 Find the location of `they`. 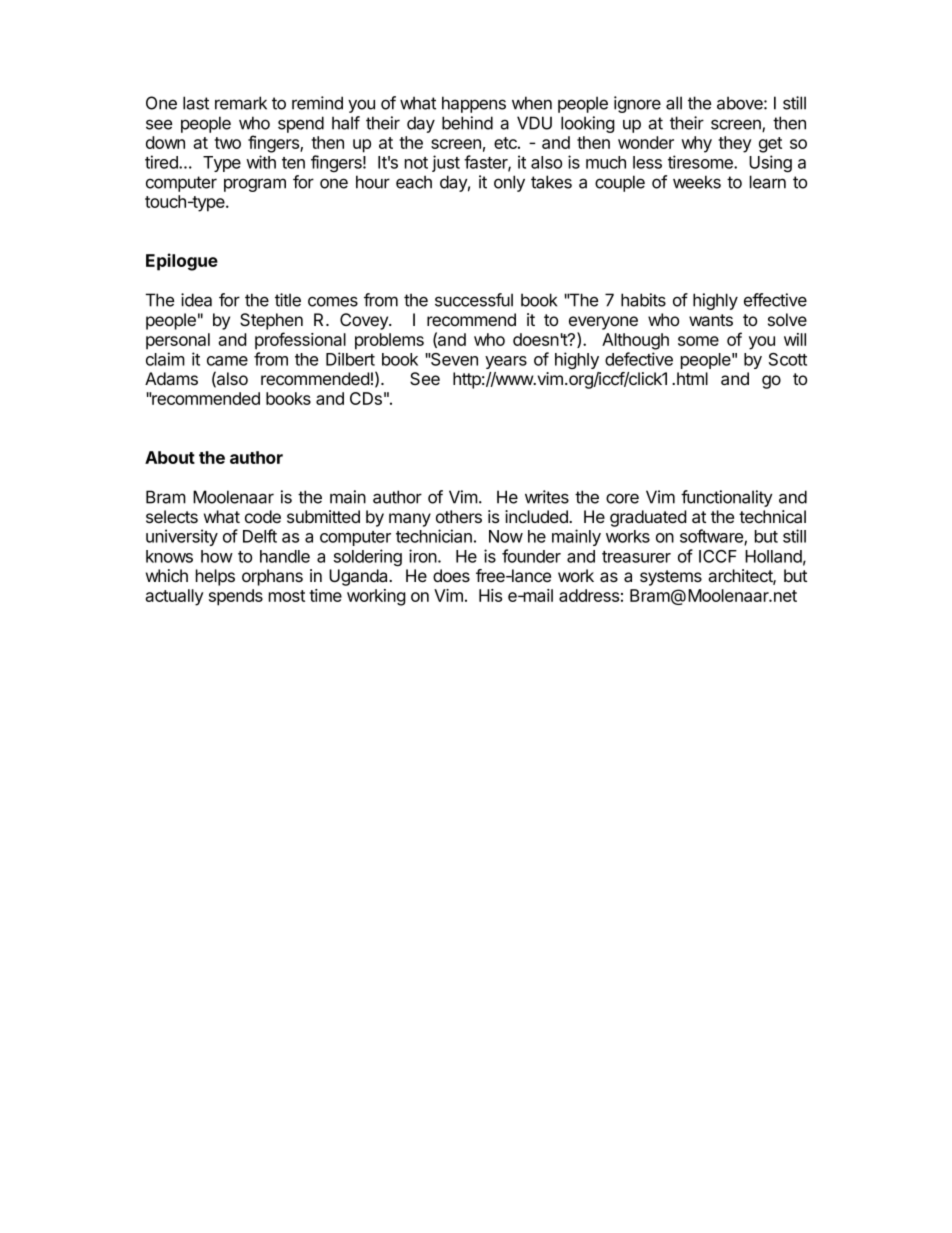

they is located at coordinates (735, 144).
